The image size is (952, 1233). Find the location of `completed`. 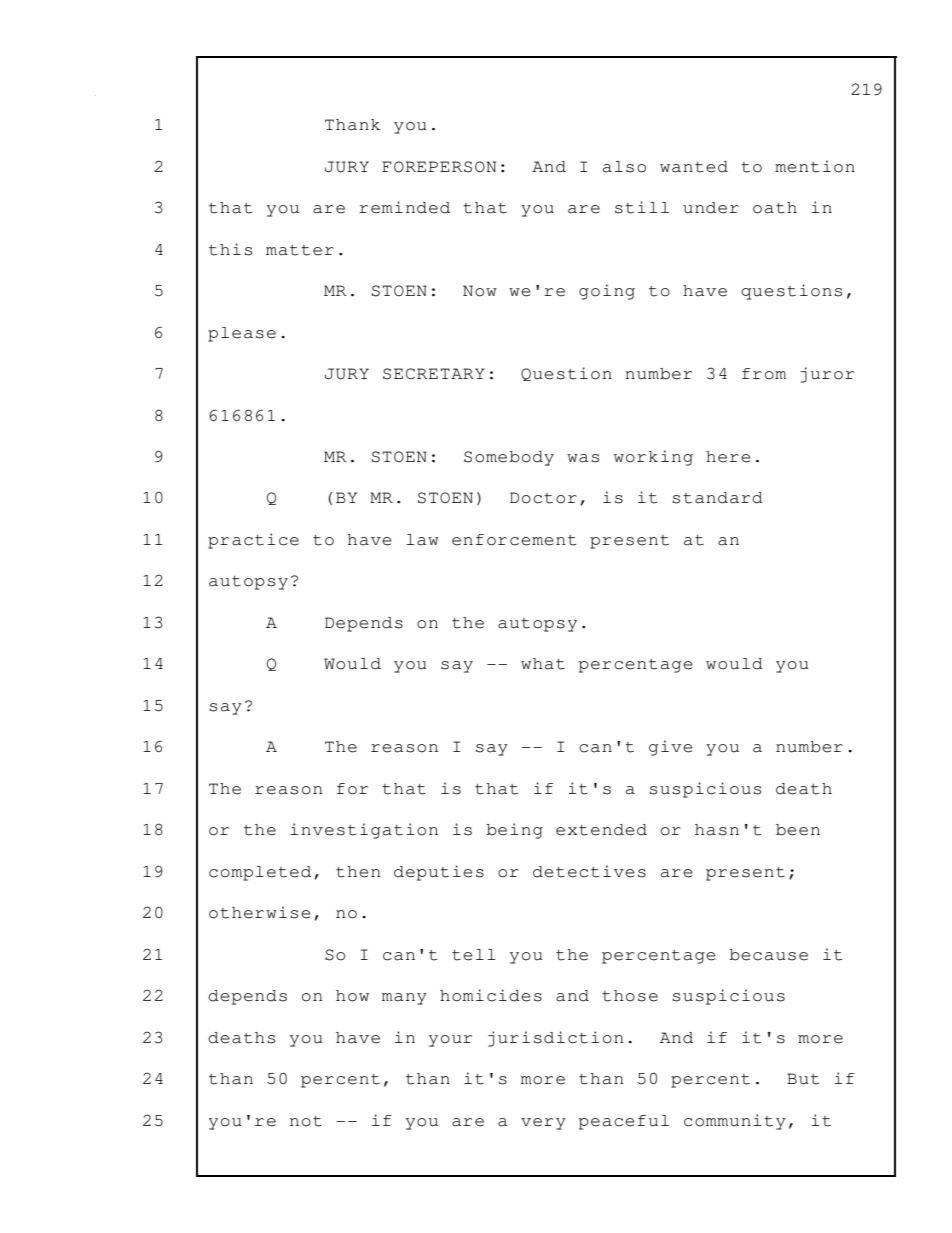

completed is located at coordinates (260, 873).
